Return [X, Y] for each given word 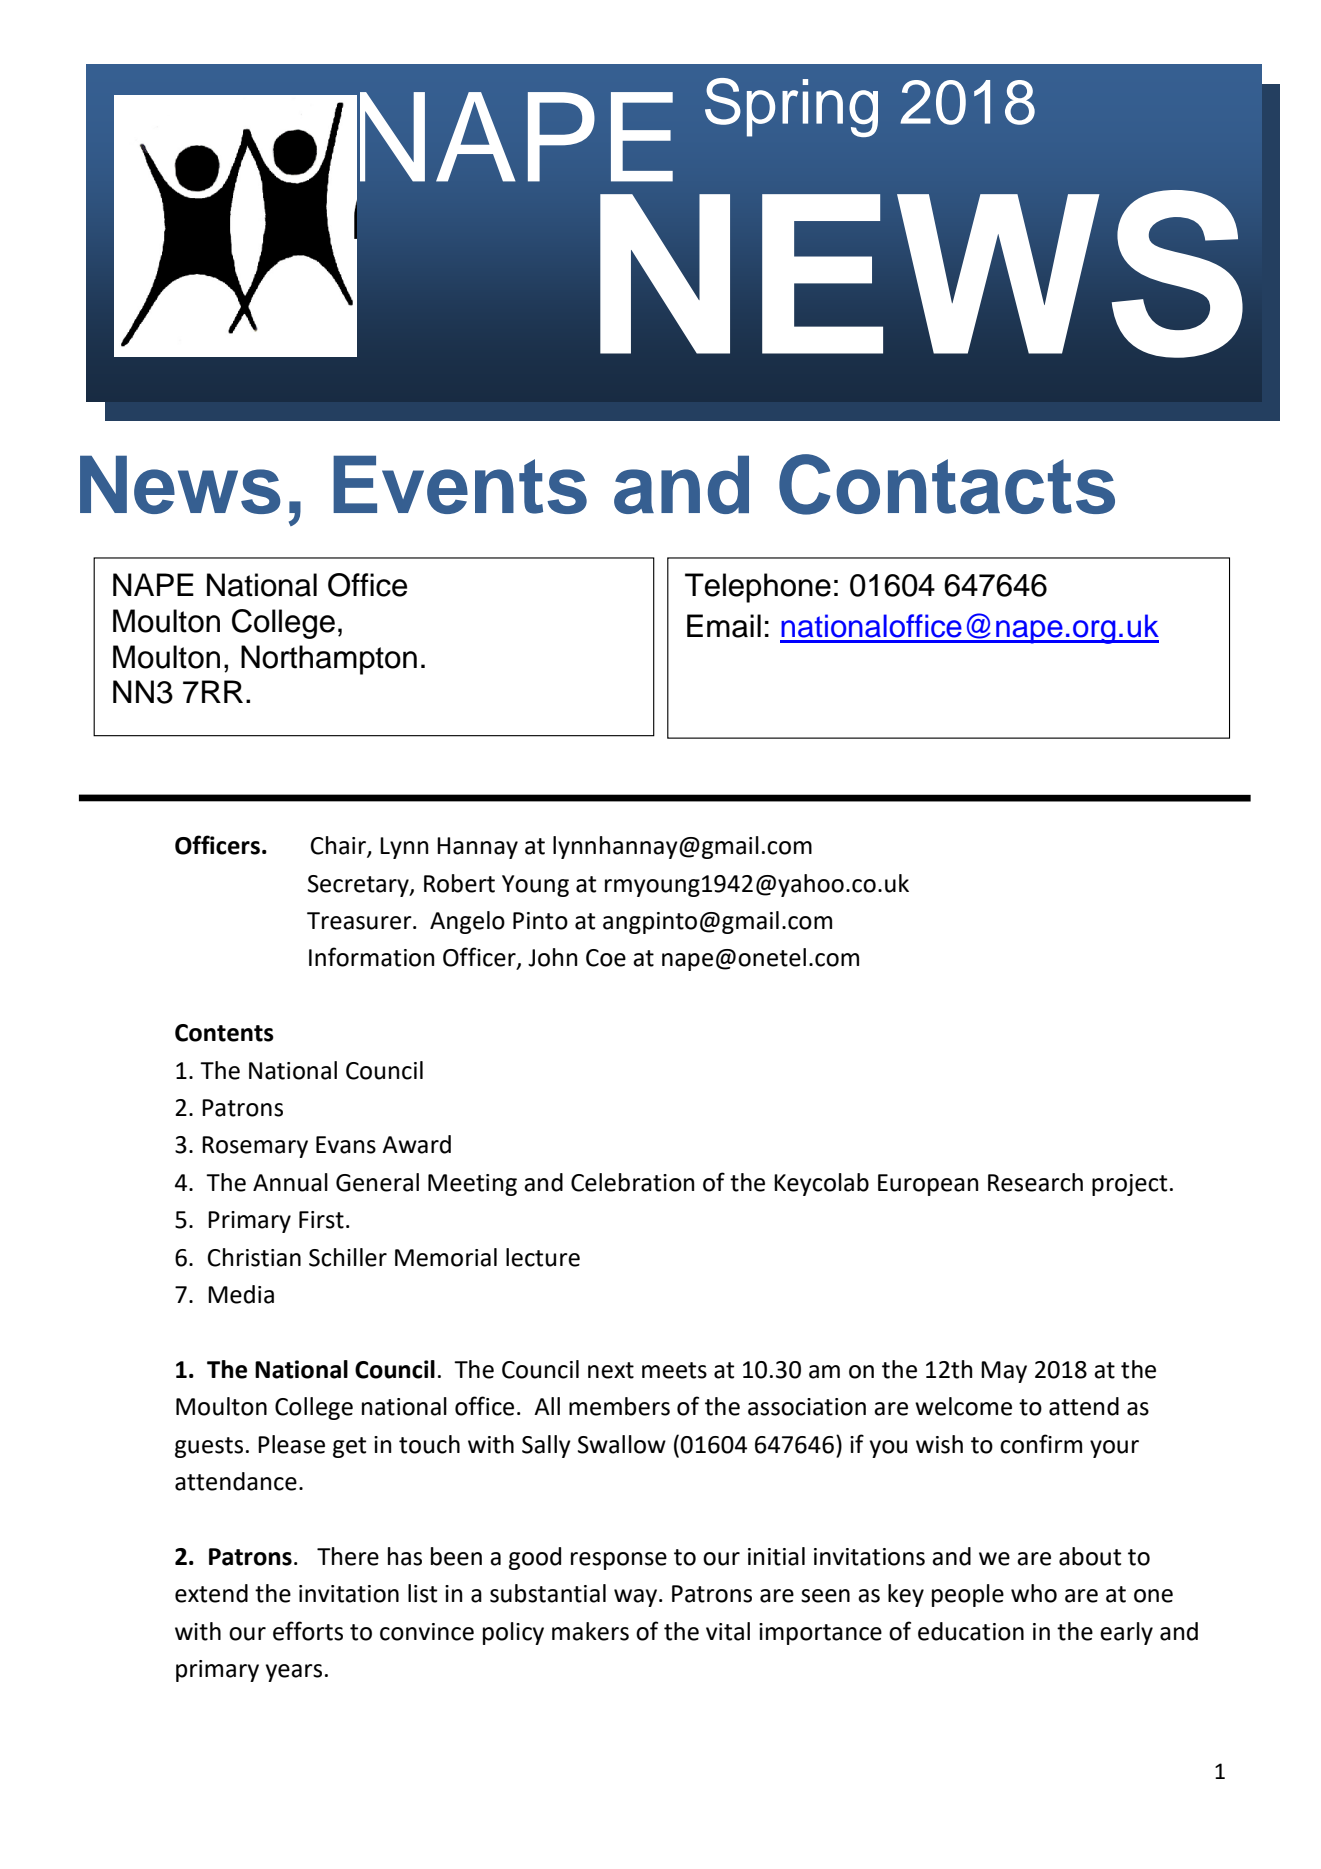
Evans [346, 1145]
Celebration [632, 1182]
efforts [308, 1631]
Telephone [758, 588]
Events [460, 484]
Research [1035, 1182]
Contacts [947, 484]
